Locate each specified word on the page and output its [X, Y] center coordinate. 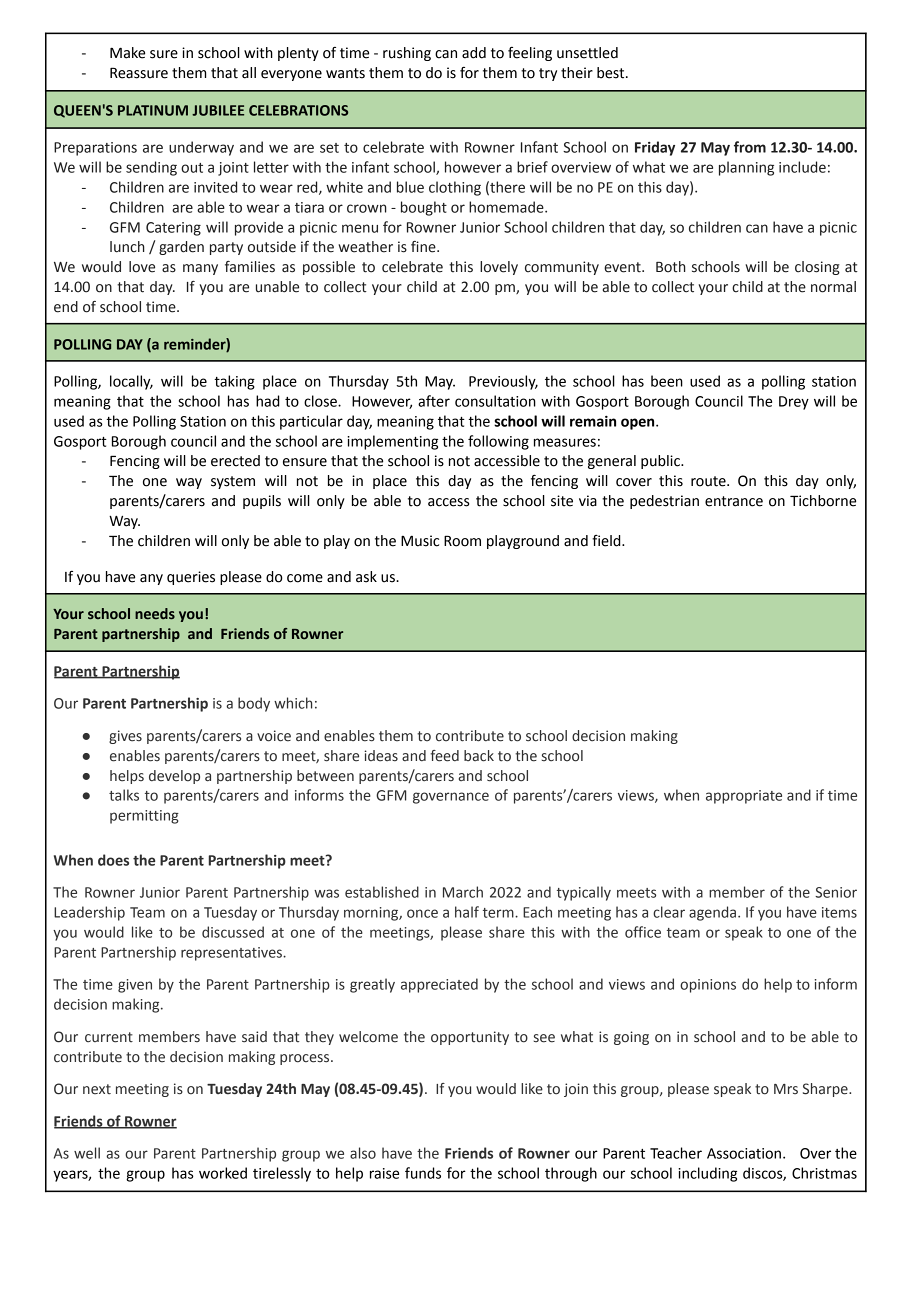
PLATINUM [153, 110]
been [667, 381]
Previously [503, 382]
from [750, 147]
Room [462, 541]
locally [131, 382]
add [474, 53]
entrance [734, 501]
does [113, 860]
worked [223, 1173]
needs [155, 614]
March [463, 892]
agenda [714, 913]
